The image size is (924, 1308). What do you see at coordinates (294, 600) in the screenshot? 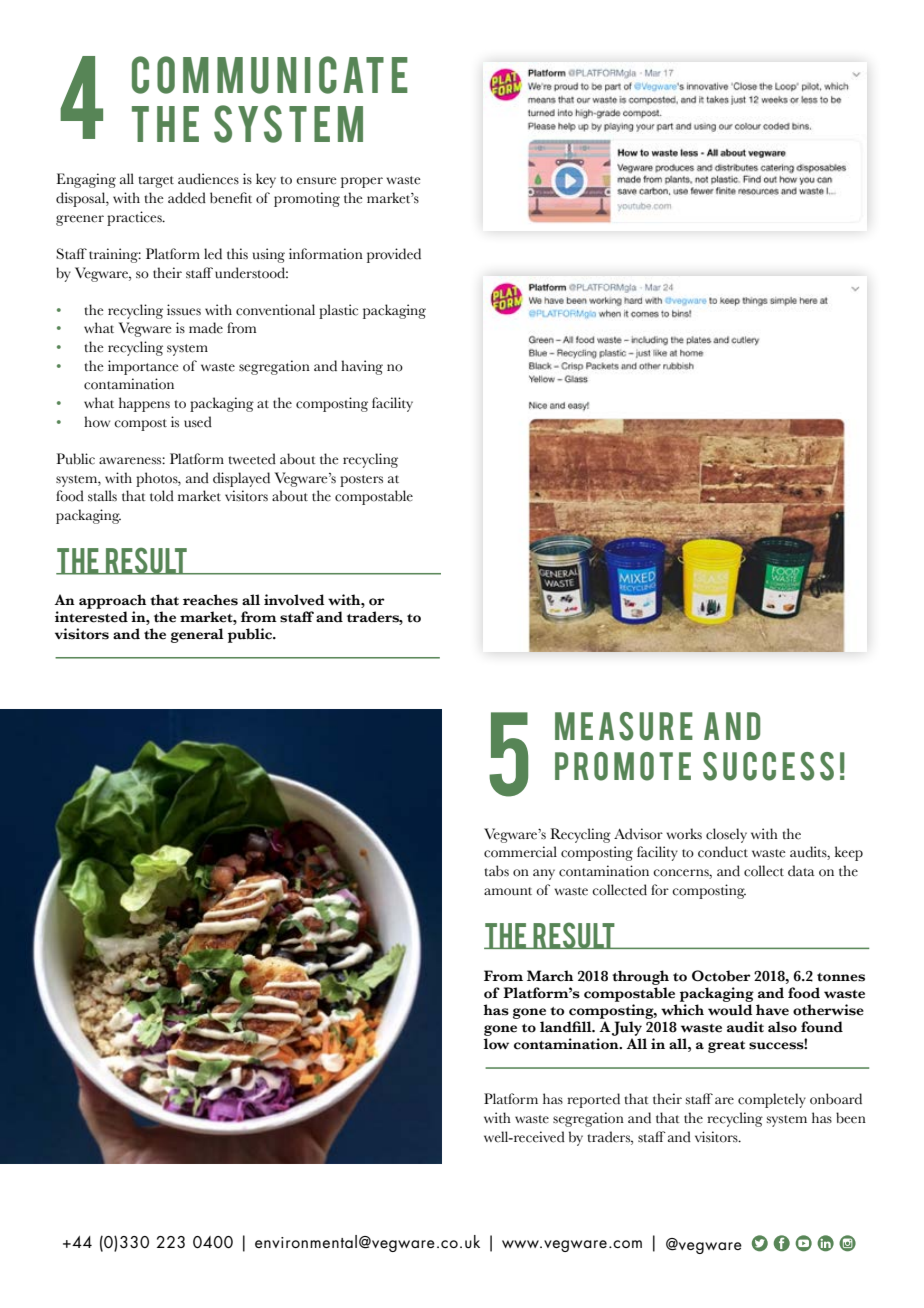
I see `involved` at bounding box center [294, 600].
